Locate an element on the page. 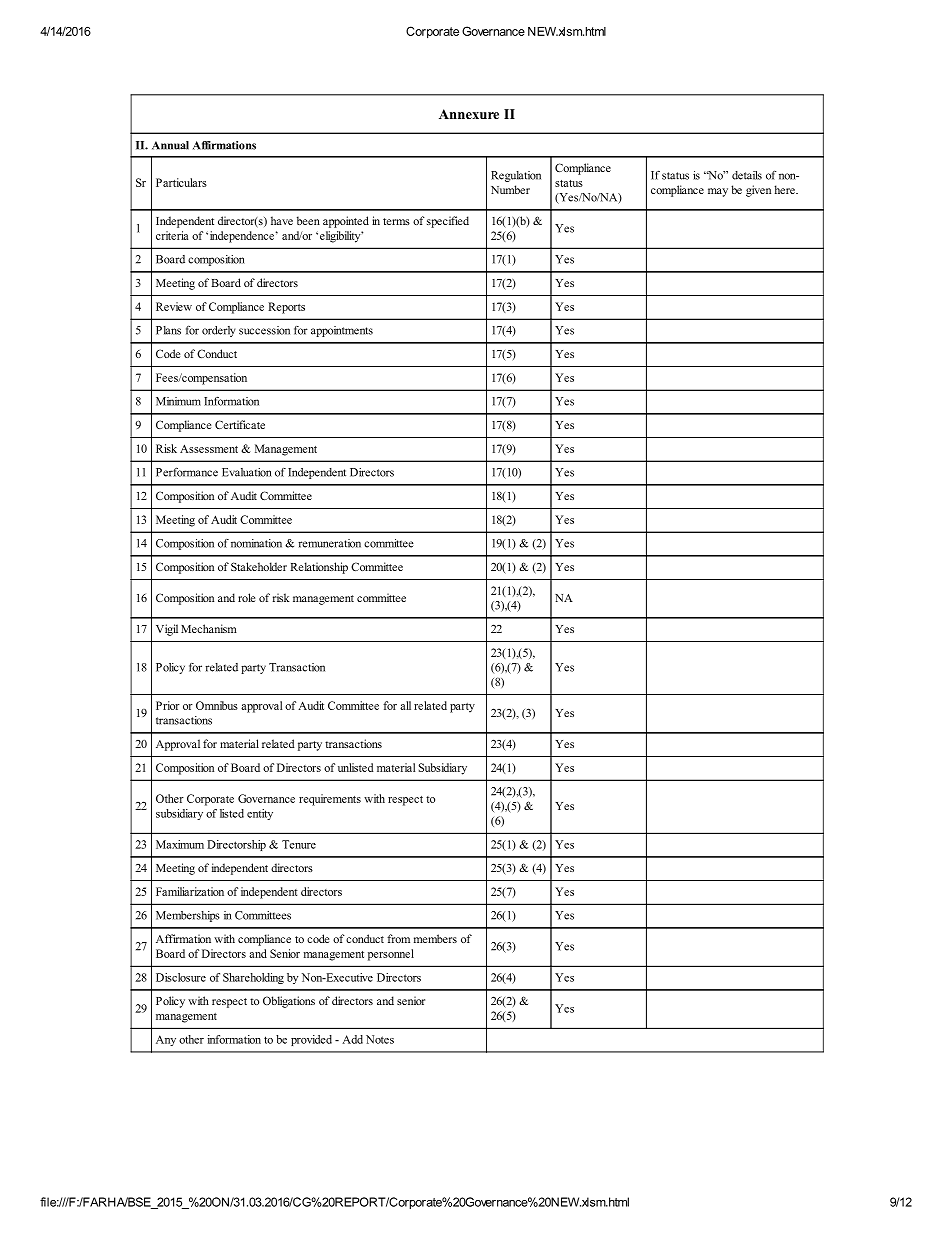 This document has height=1233, width=952. entity is located at coordinates (260, 814).
